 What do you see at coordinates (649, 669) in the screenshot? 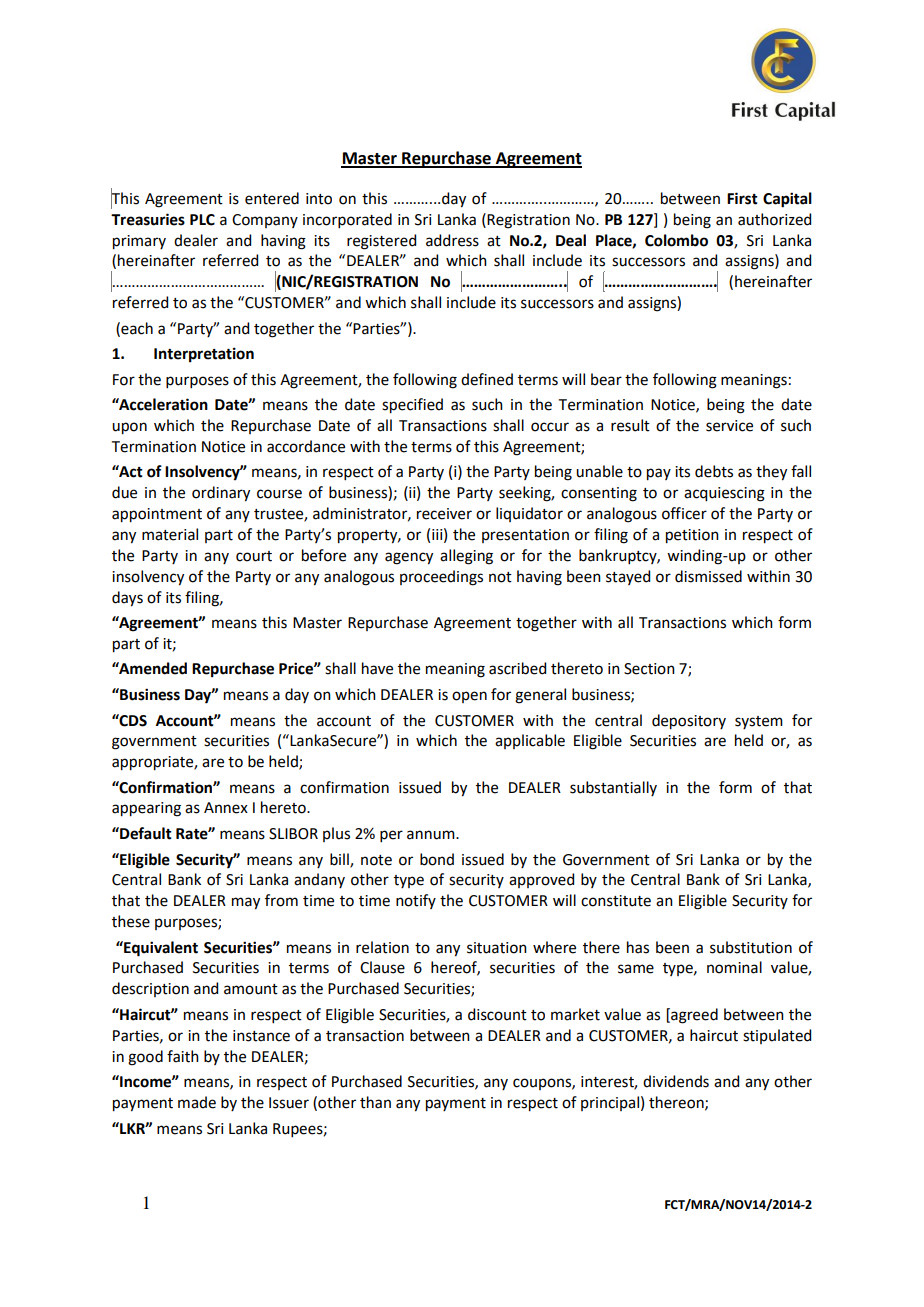
I see `Section` at bounding box center [649, 669].
